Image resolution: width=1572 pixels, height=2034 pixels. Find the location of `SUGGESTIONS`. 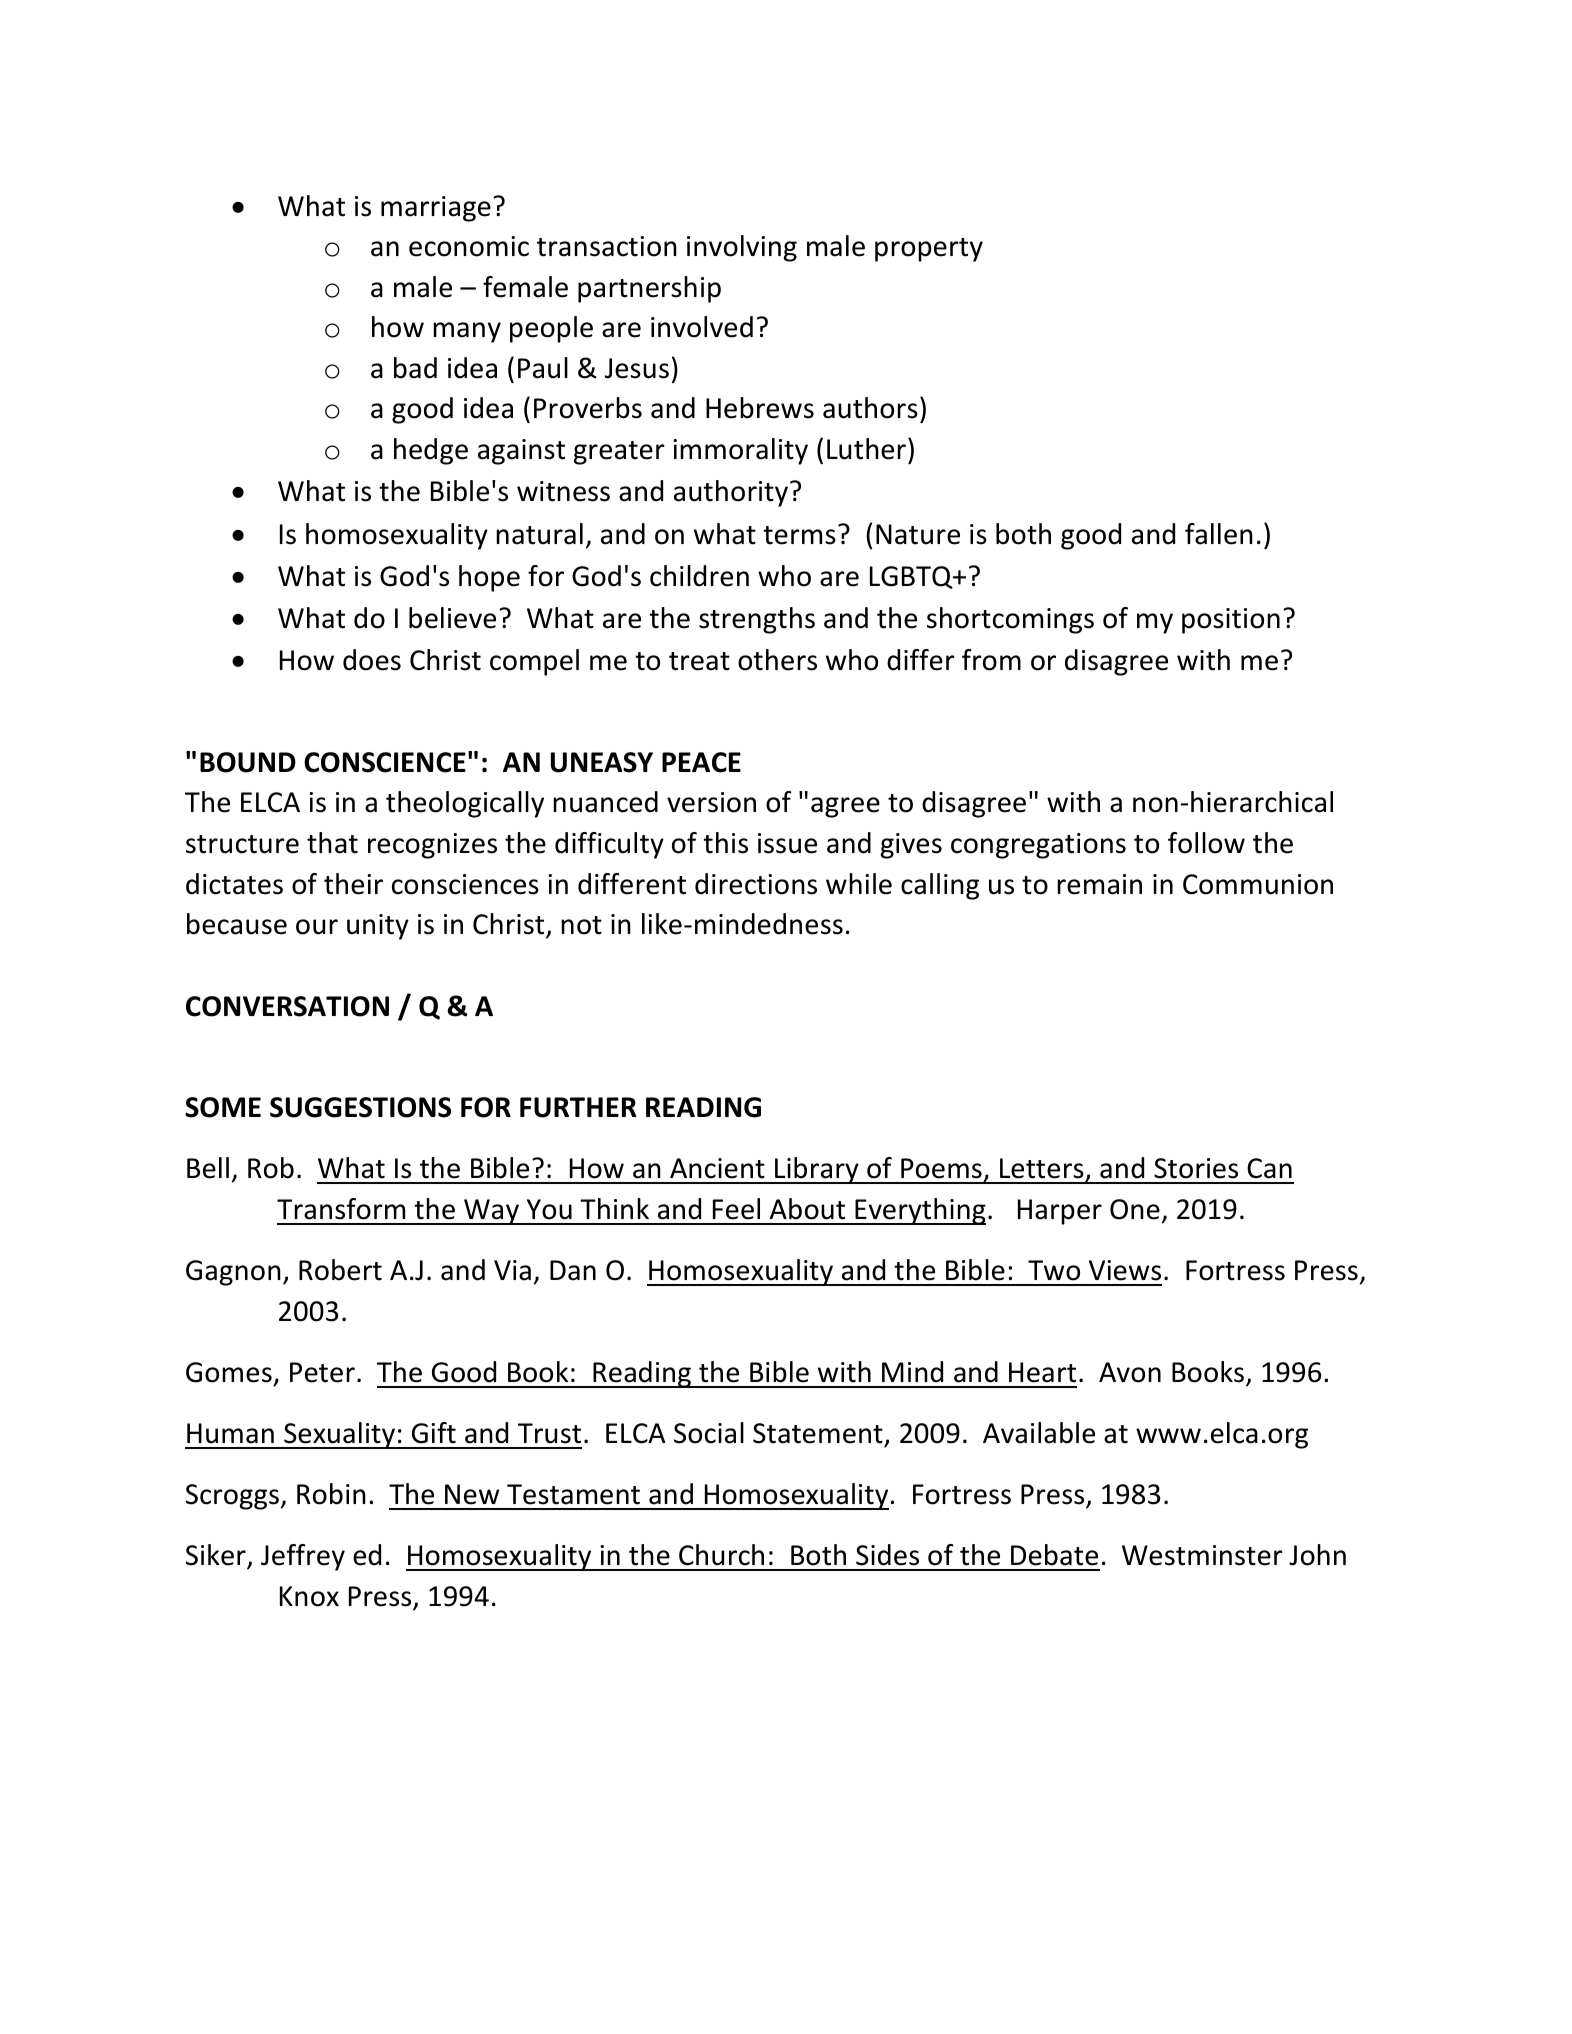

SUGGESTIONS is located at coordinates (360, 1107).
